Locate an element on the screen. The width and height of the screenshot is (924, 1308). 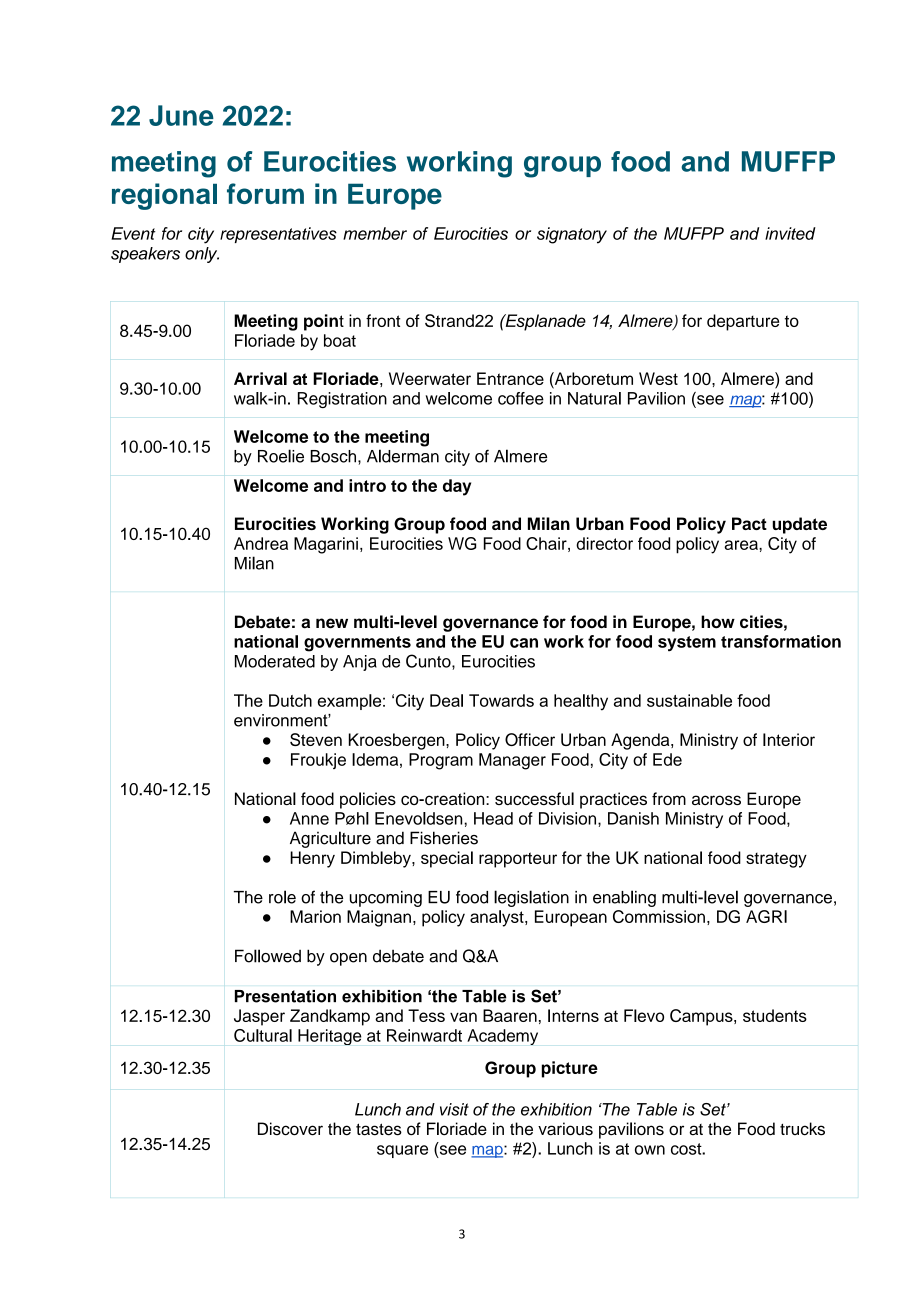
invited is located at coordinates (790, 233).
